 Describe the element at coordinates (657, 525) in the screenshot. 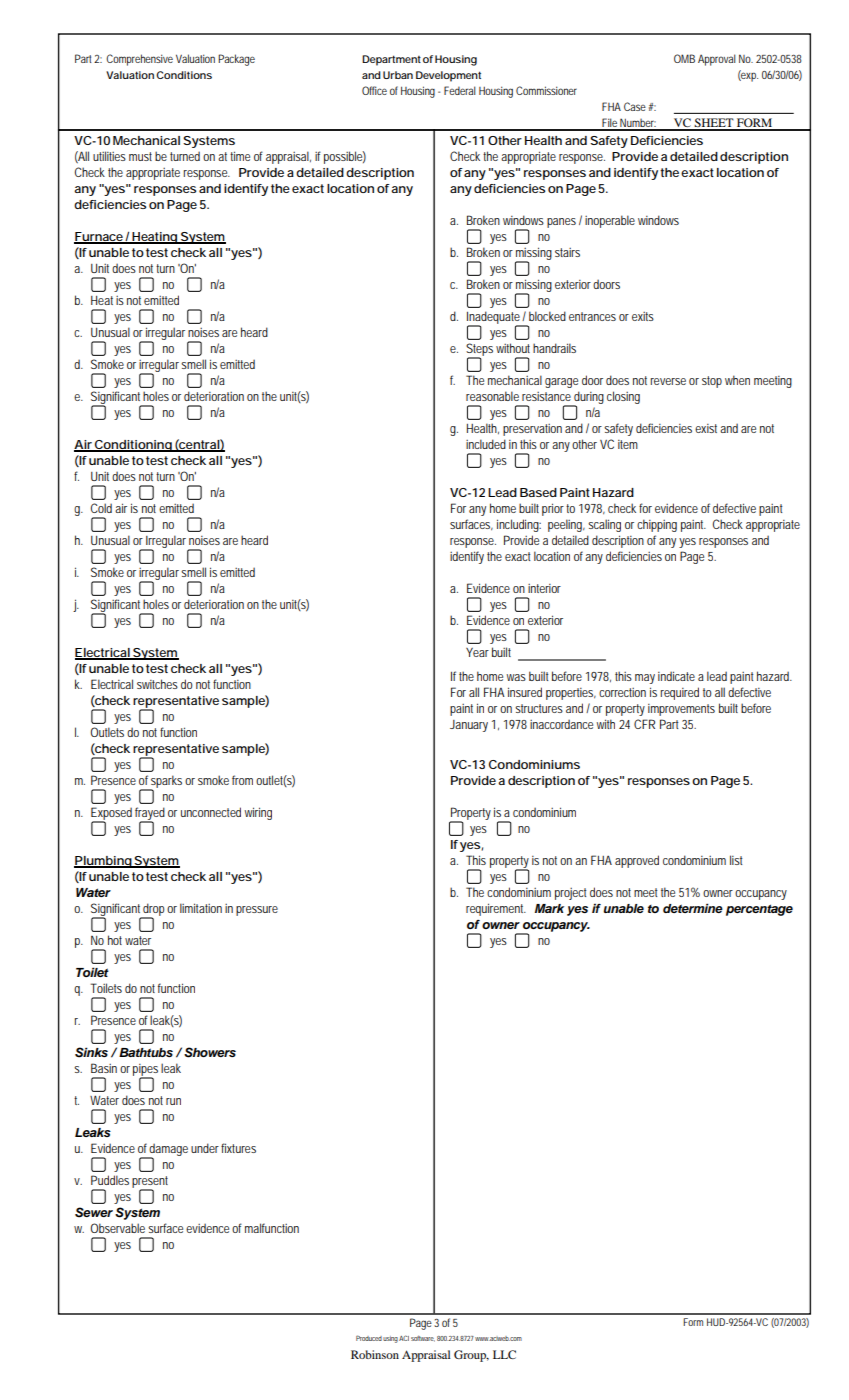

I see `chipping` at that location.
